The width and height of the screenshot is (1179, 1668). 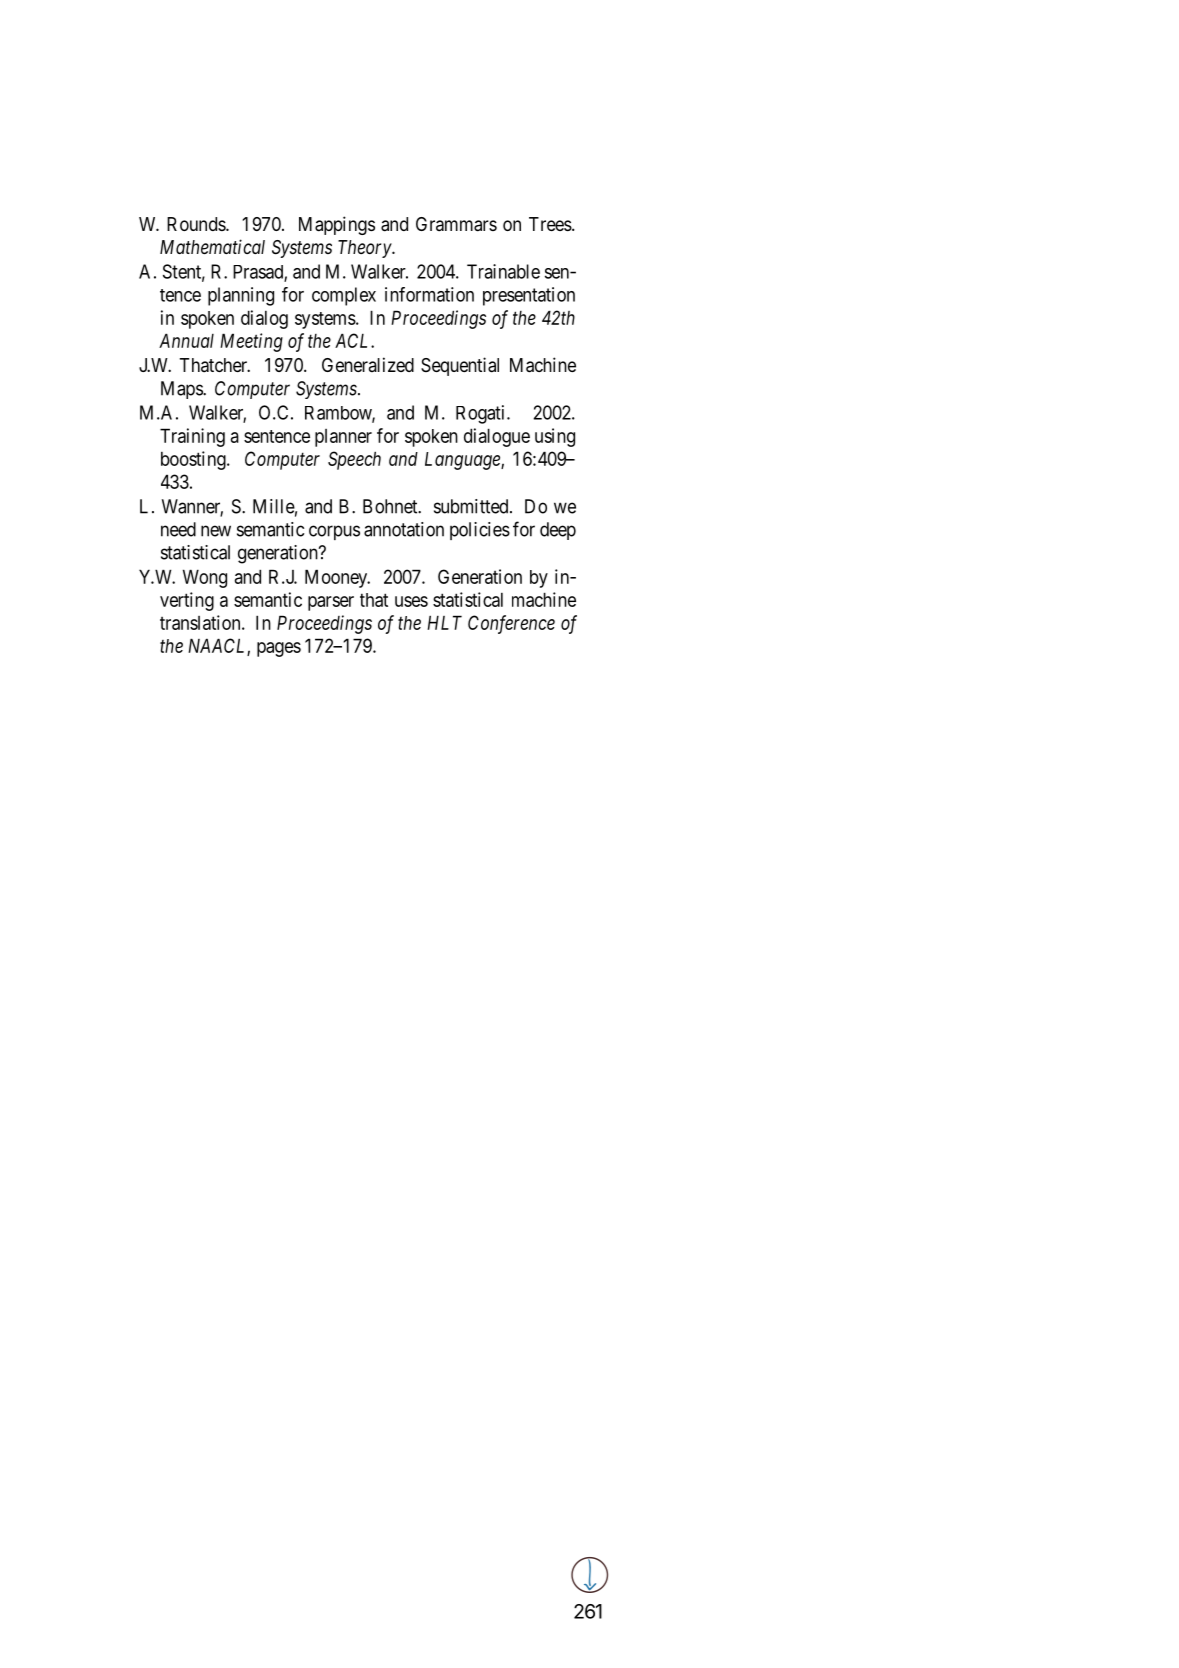 I want to click on Mathematical, so click(x=212, y=246).
